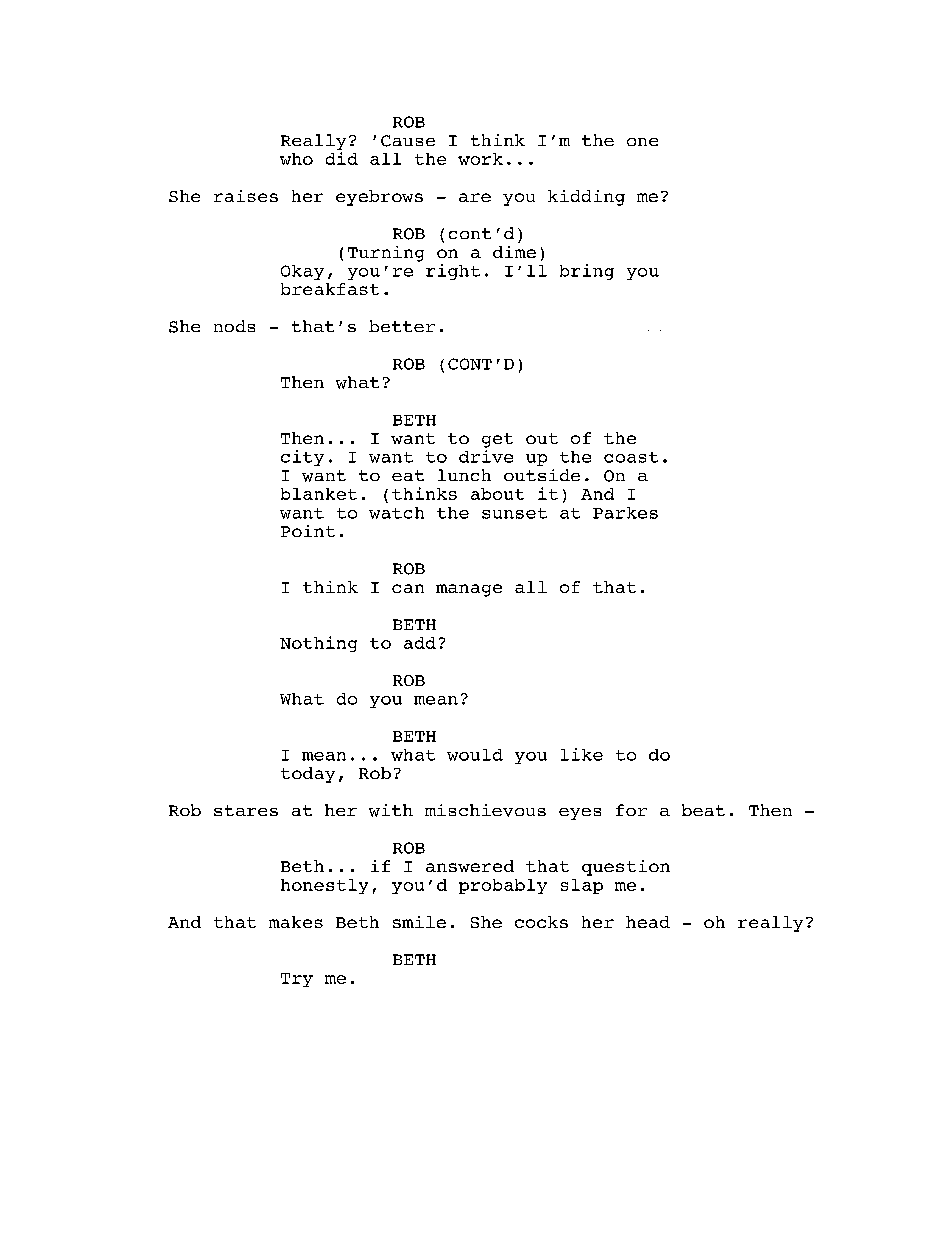  I want to click on kidding, so click(586, 198).
